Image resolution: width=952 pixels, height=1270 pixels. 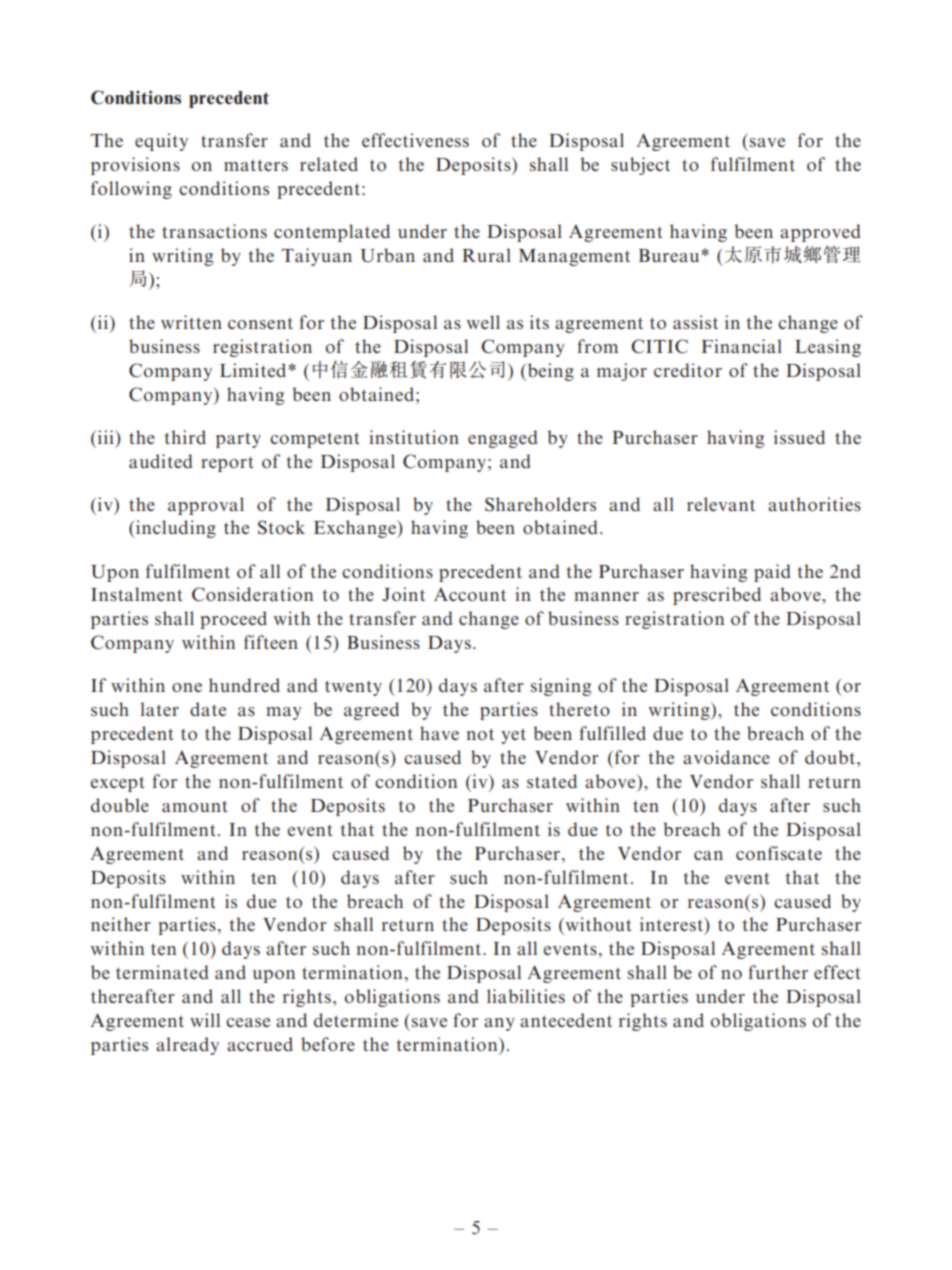 What do you see at coordinates (778, 972) in the screenshot?
I see `further` at bounding box center [778, 972].
